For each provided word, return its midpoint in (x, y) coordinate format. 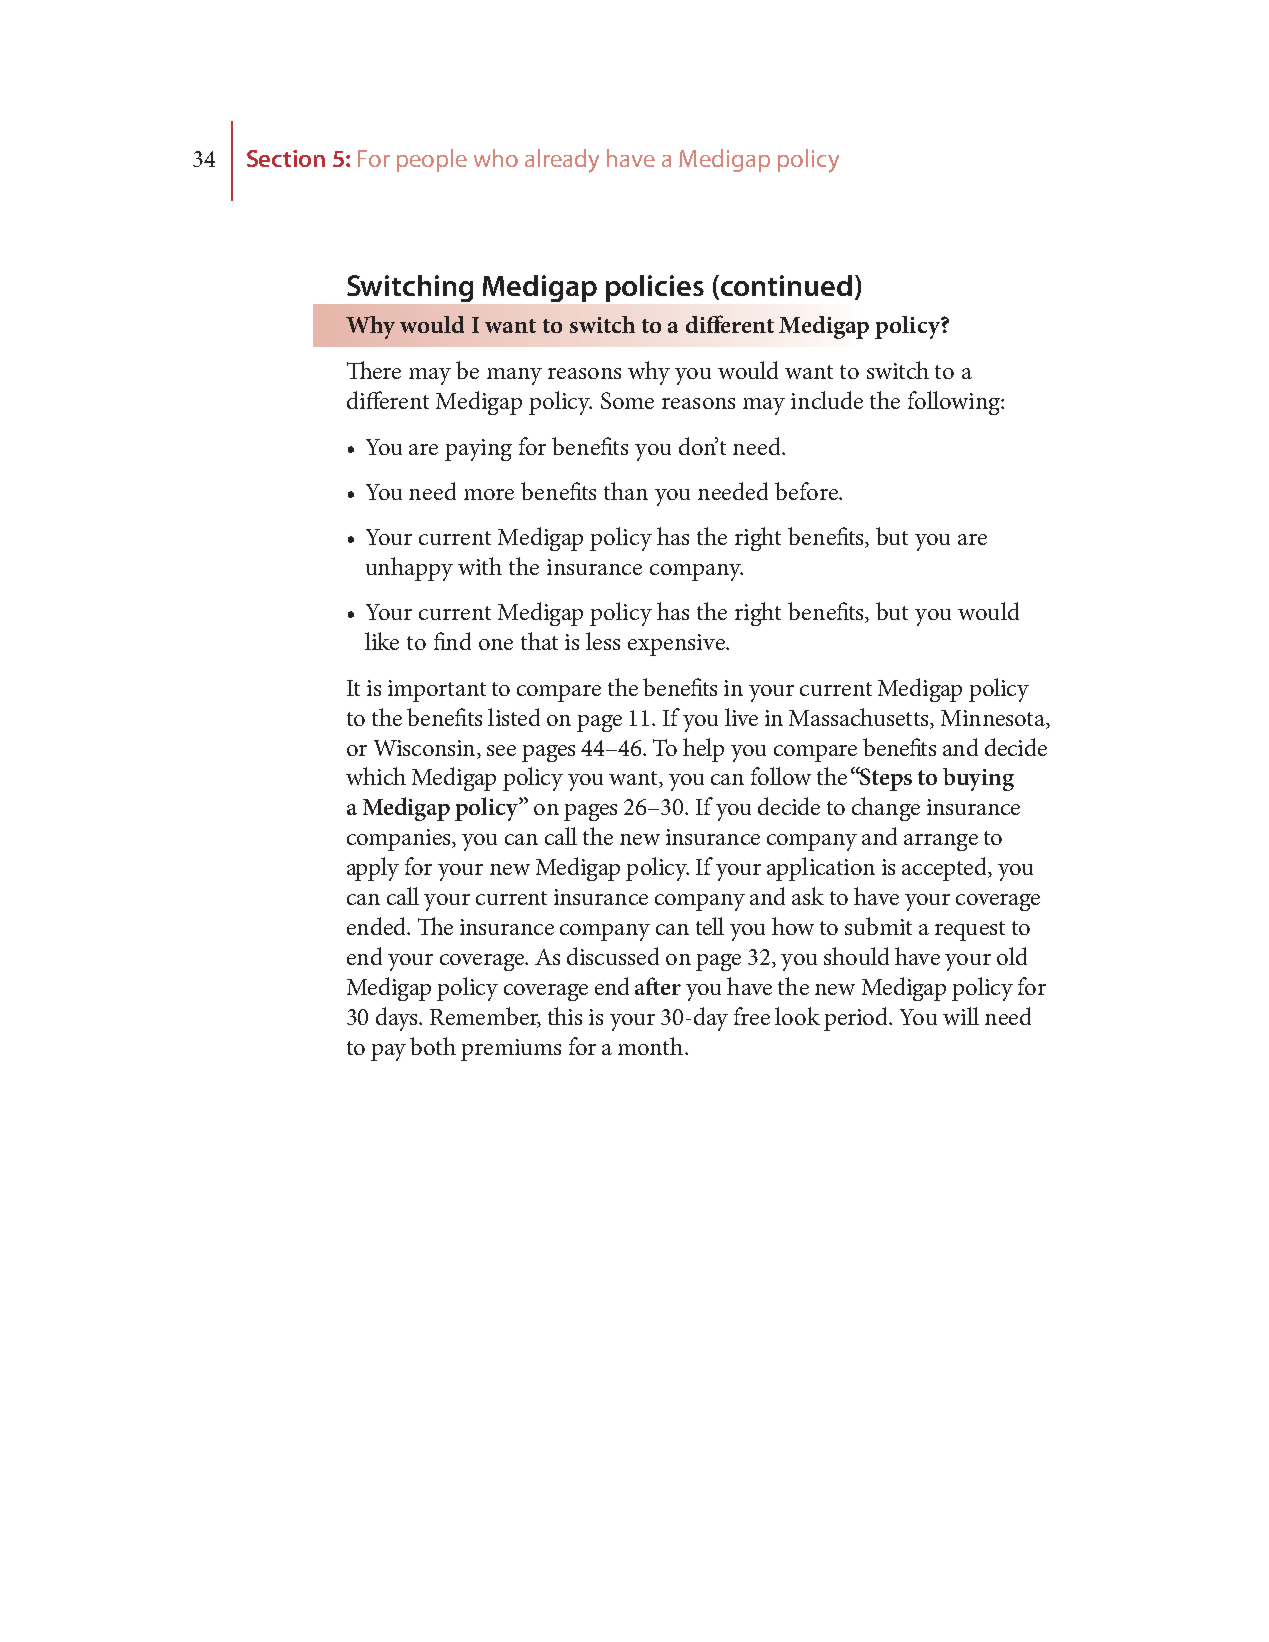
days (398, 1019)
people (432, 160)
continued (786, 285)
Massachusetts (860, 717)
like (382, 641)
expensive (677, 645)
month (652, 1046)
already (562, 161)
